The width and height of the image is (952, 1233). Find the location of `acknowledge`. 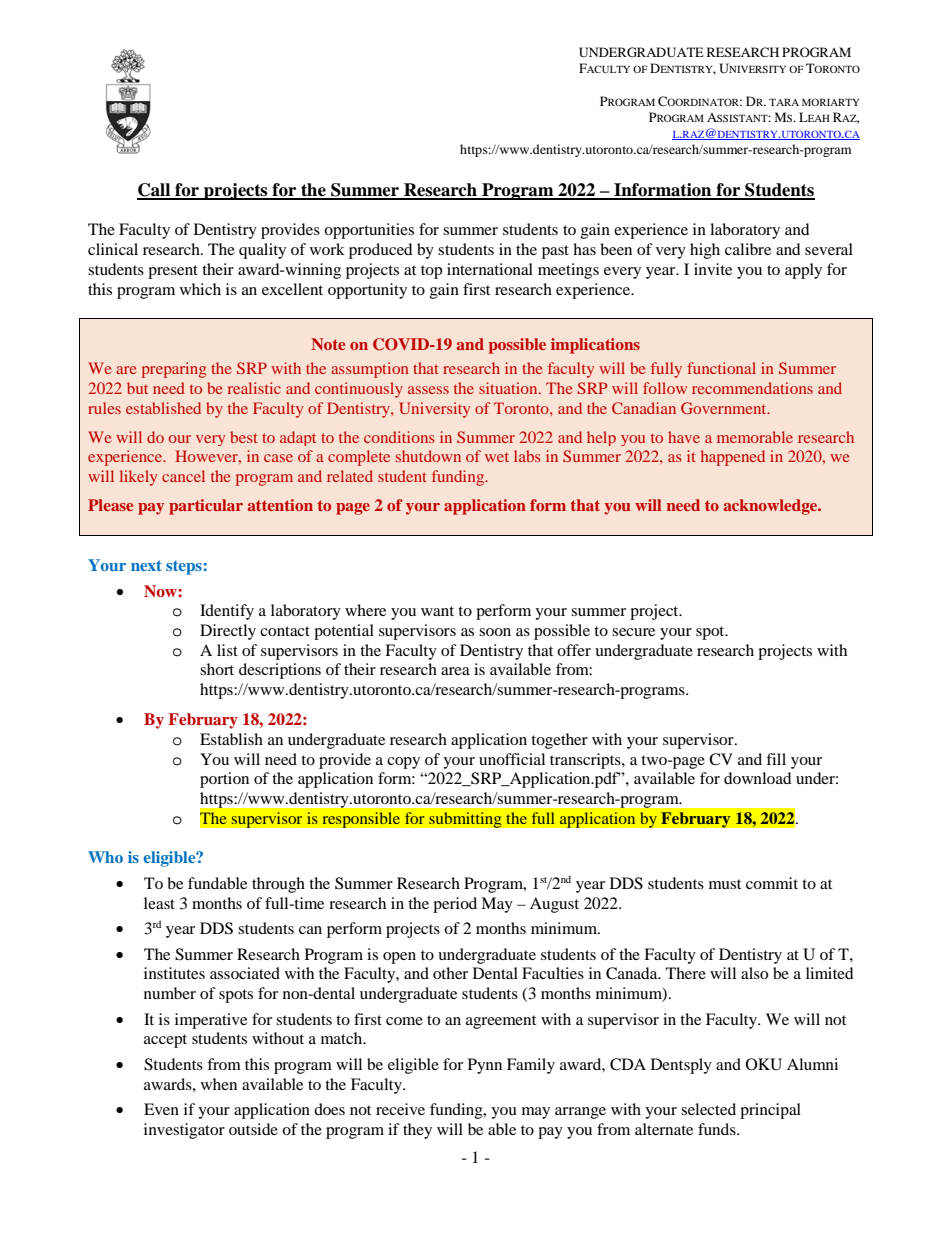

acknowledge is located at coordinates (771, 507).
